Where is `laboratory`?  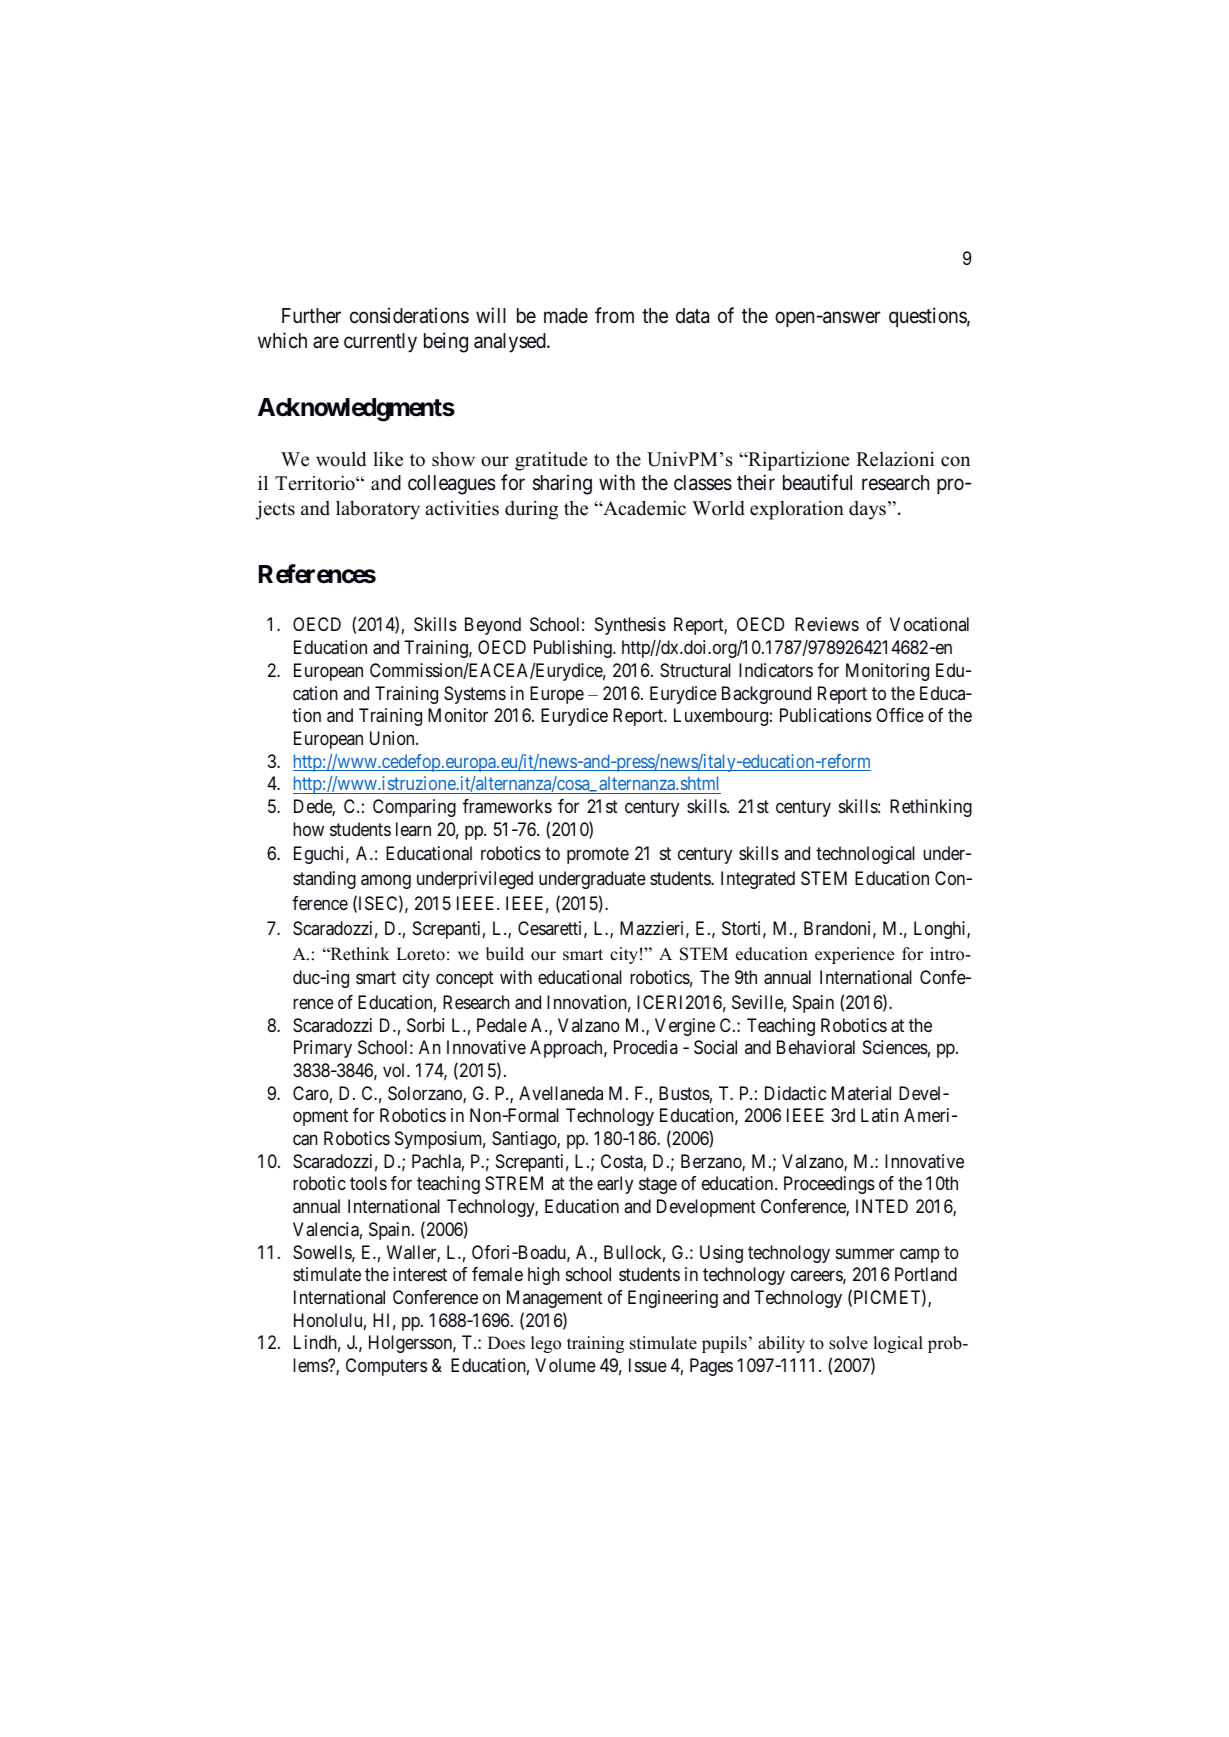 laboratory is located at coordinates (378, 510).
